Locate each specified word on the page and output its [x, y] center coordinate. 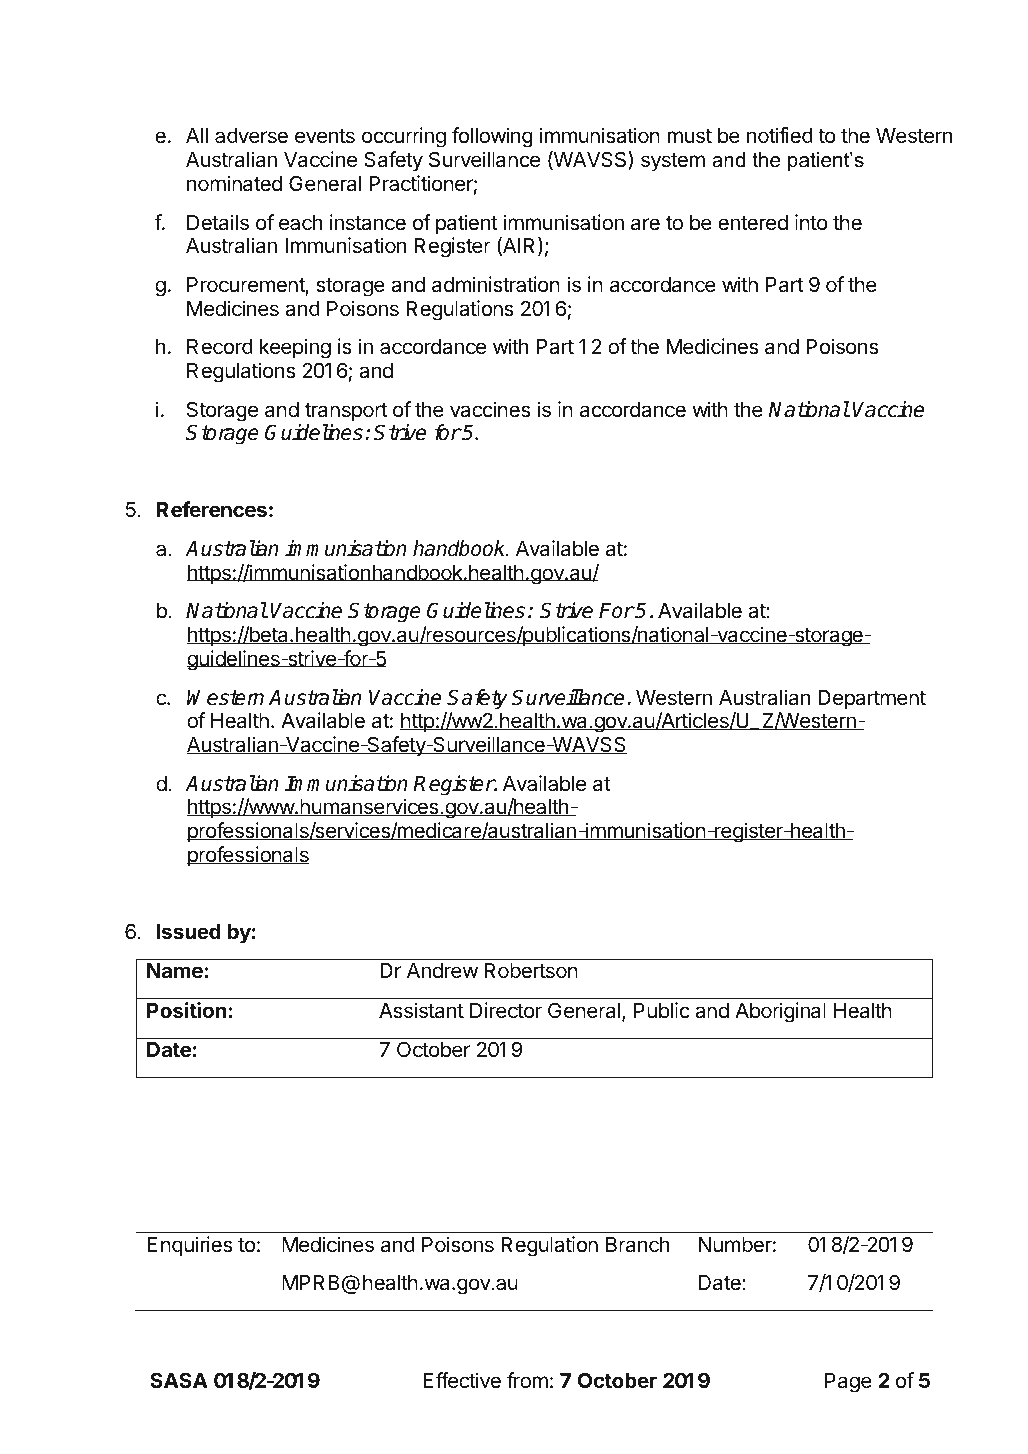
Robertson [531, 971]
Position [186, 1010]
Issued [189, 931]
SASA [179, 1380]
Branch [637, 1245]
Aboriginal [780, 1012]
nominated [234, 183]
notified [780, 135]
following [492, 137]
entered [753, 223]
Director [506, 1010]
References [212, 509]
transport [346, 412]
